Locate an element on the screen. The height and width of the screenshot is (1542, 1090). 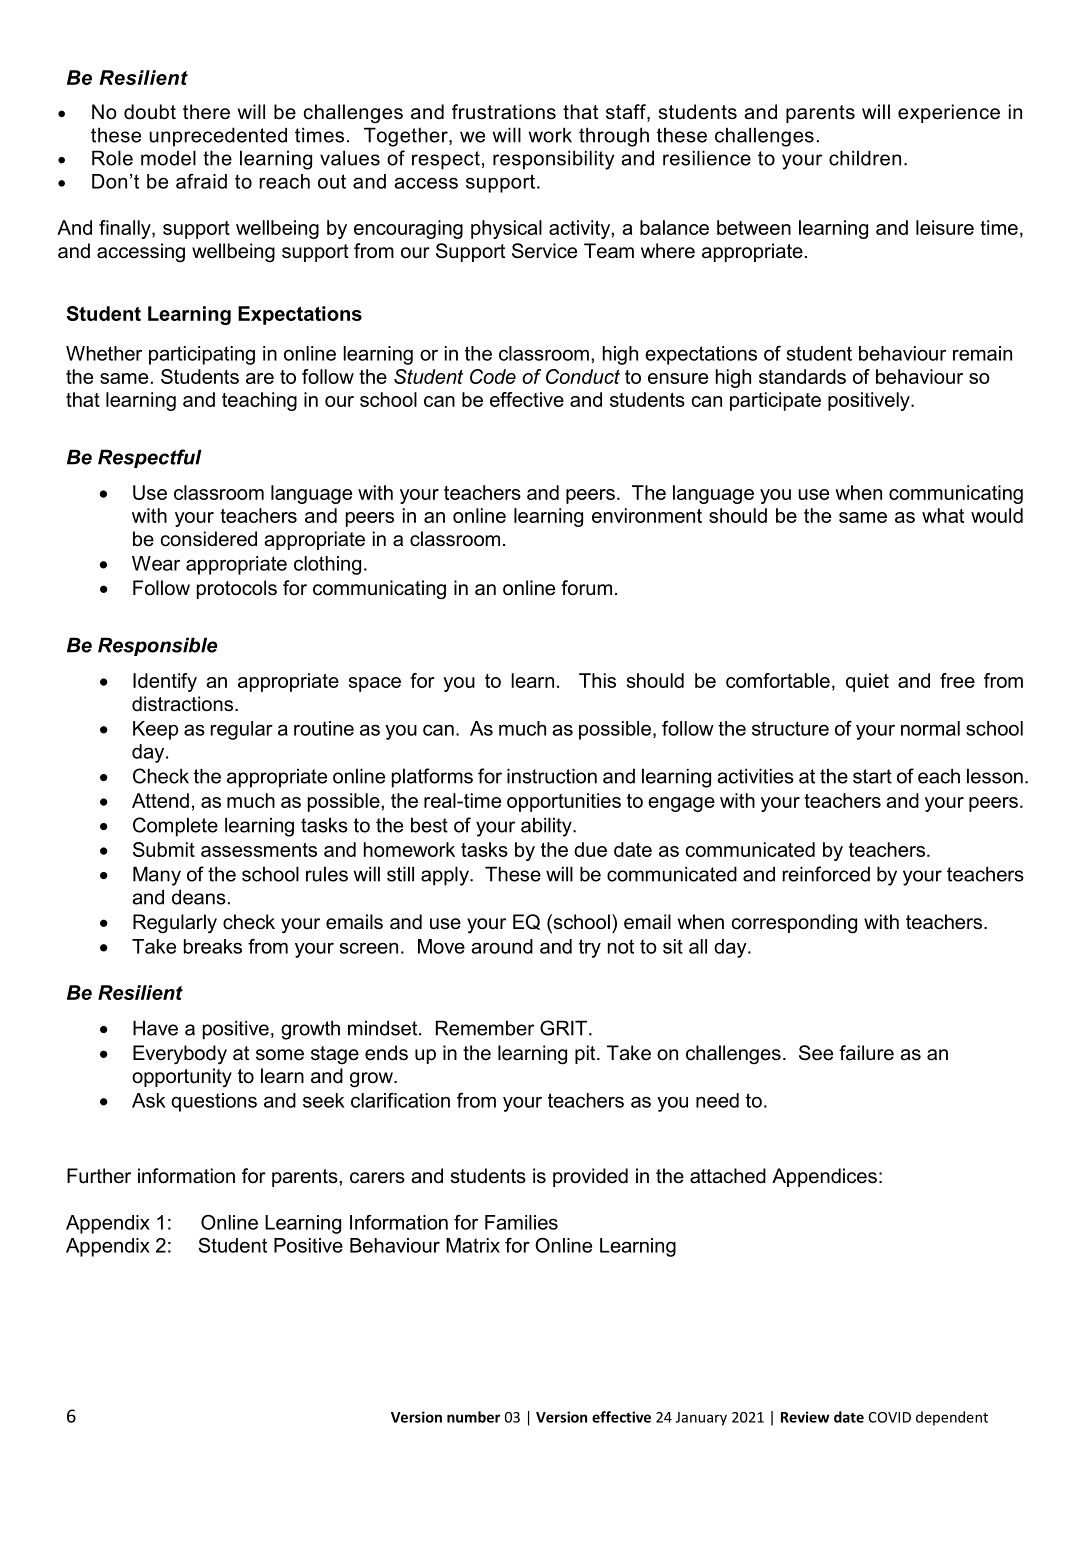
January is located at coordinates (701, 1419).
